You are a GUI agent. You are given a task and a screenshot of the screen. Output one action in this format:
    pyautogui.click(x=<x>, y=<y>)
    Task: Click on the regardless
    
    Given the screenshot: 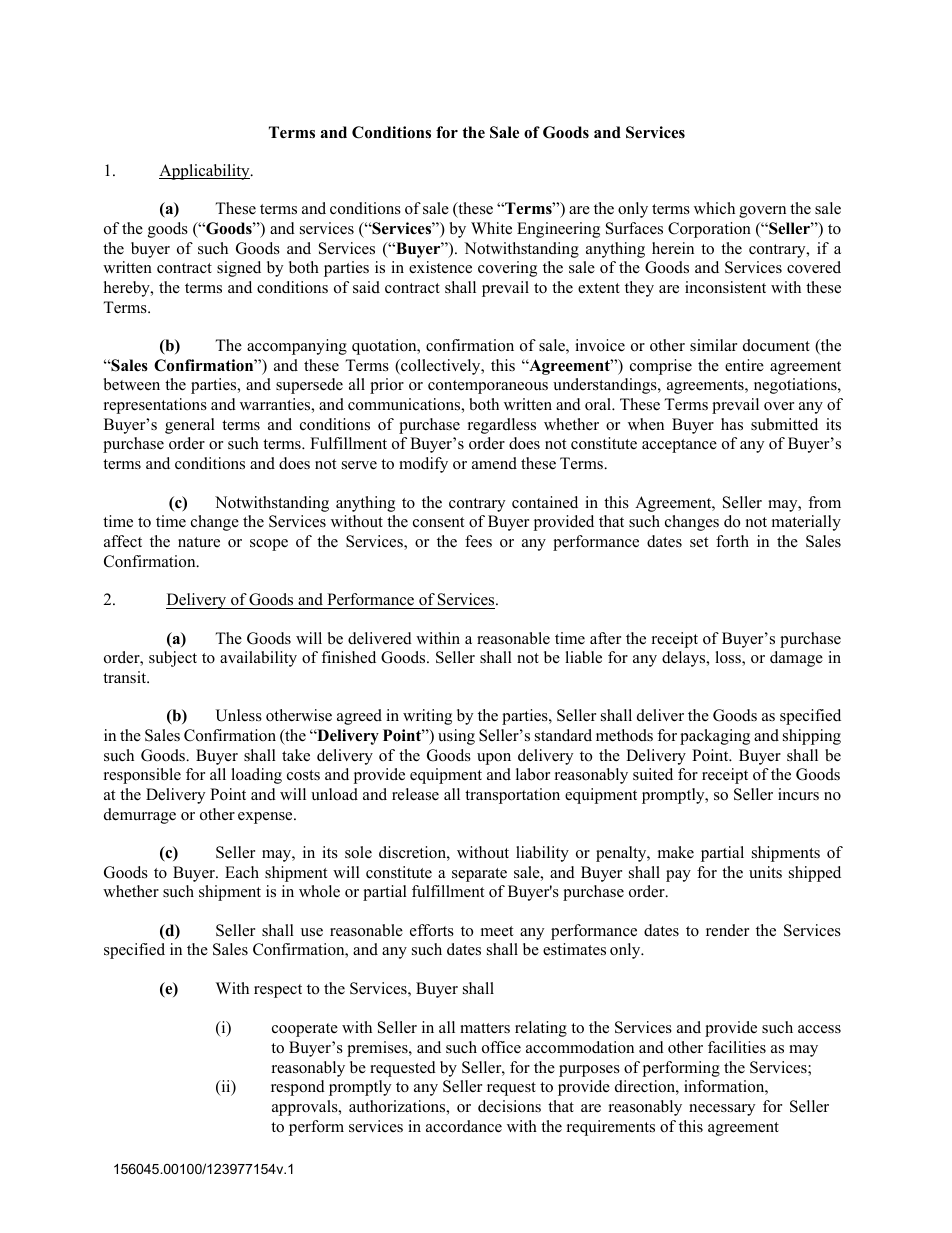 What is the action you would take?
    pyautogui.click(x=502, y=426)
